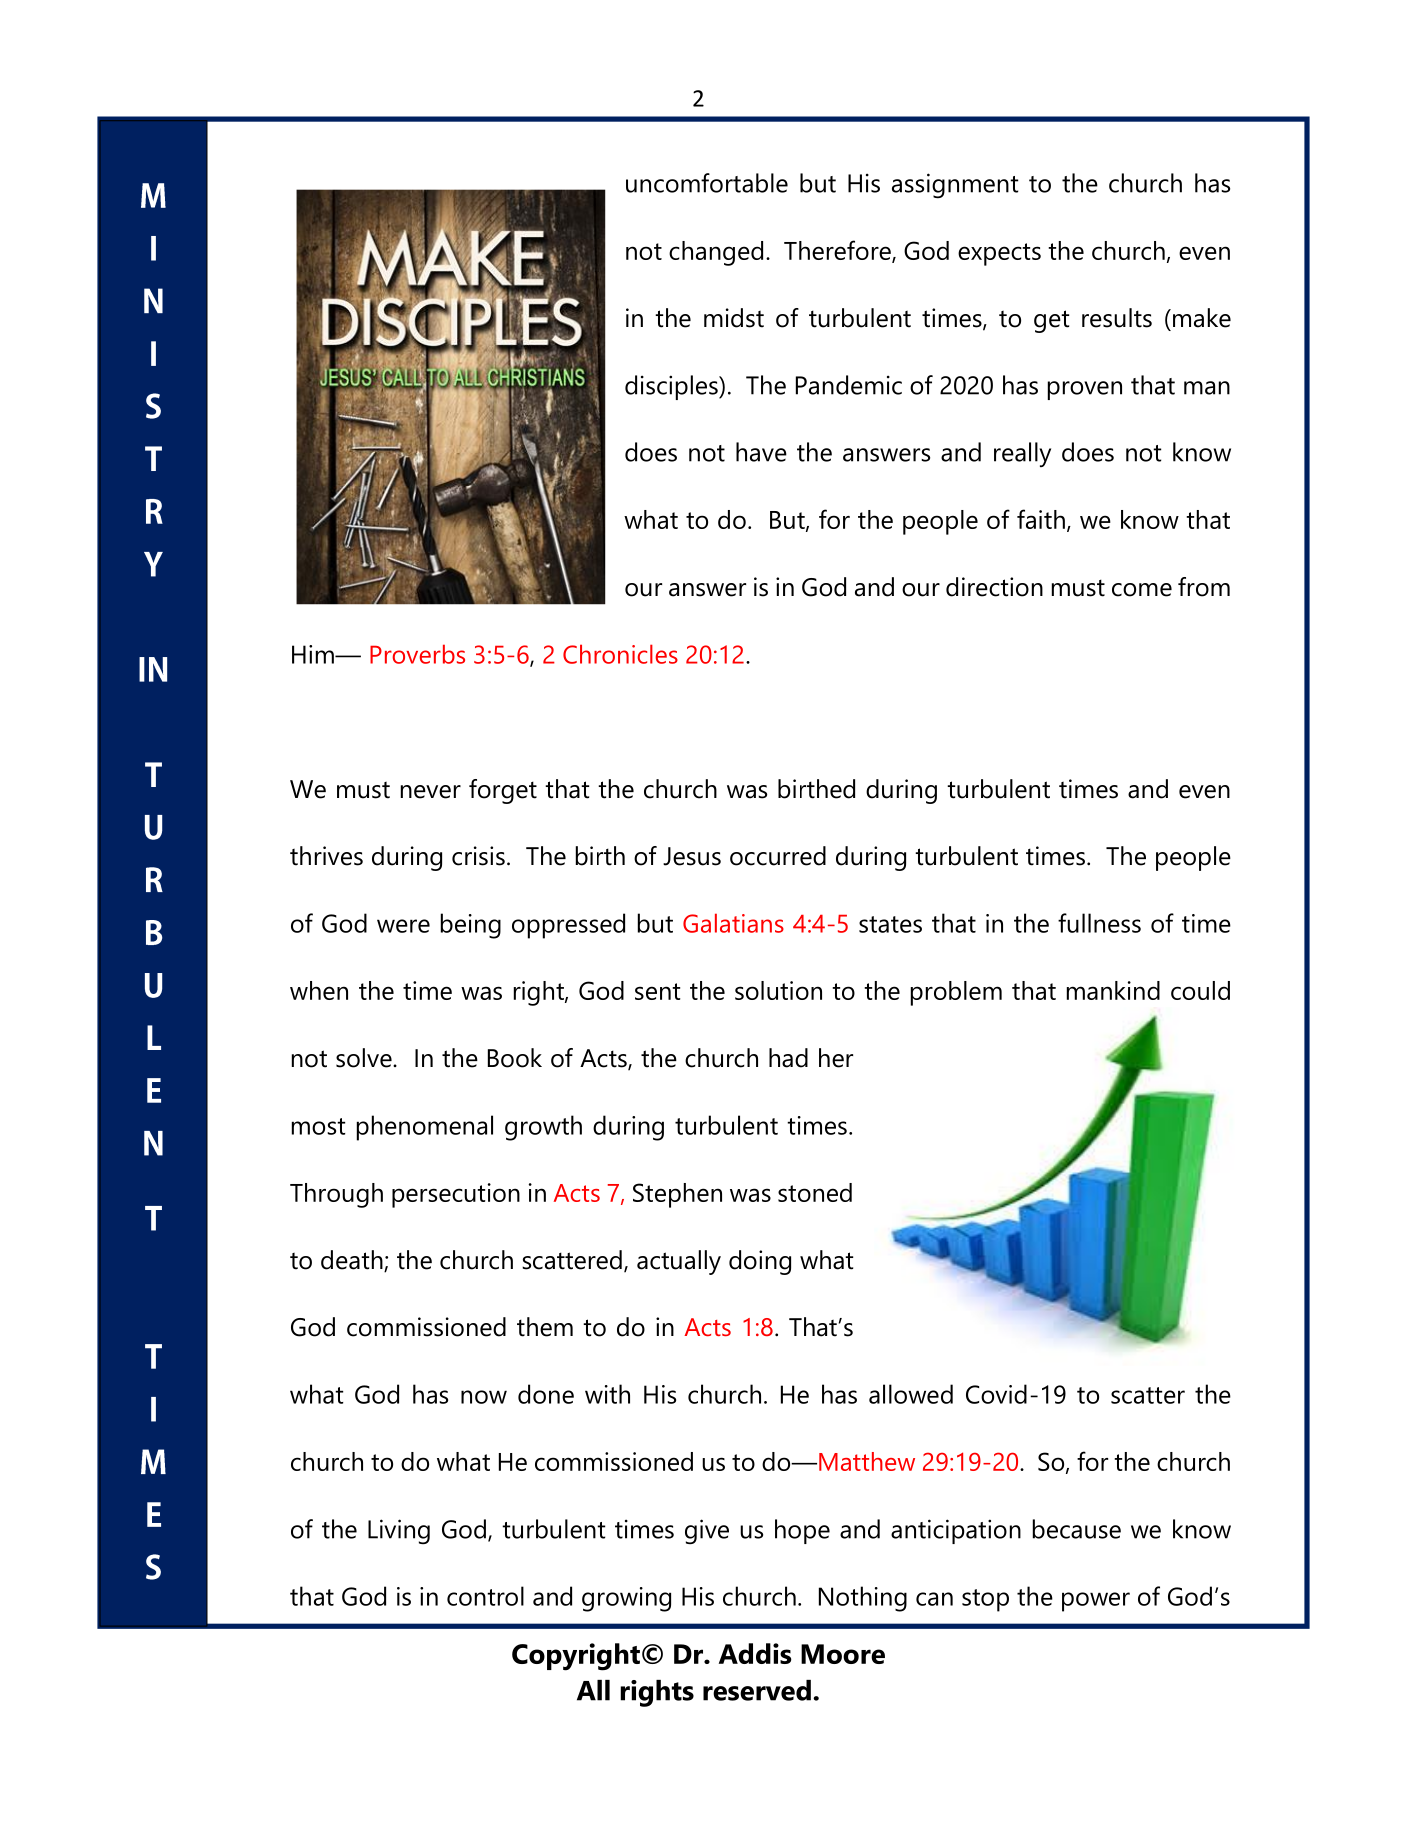 This image has height=1821, width=1407. I want to click on changed, so click(716, 253).
